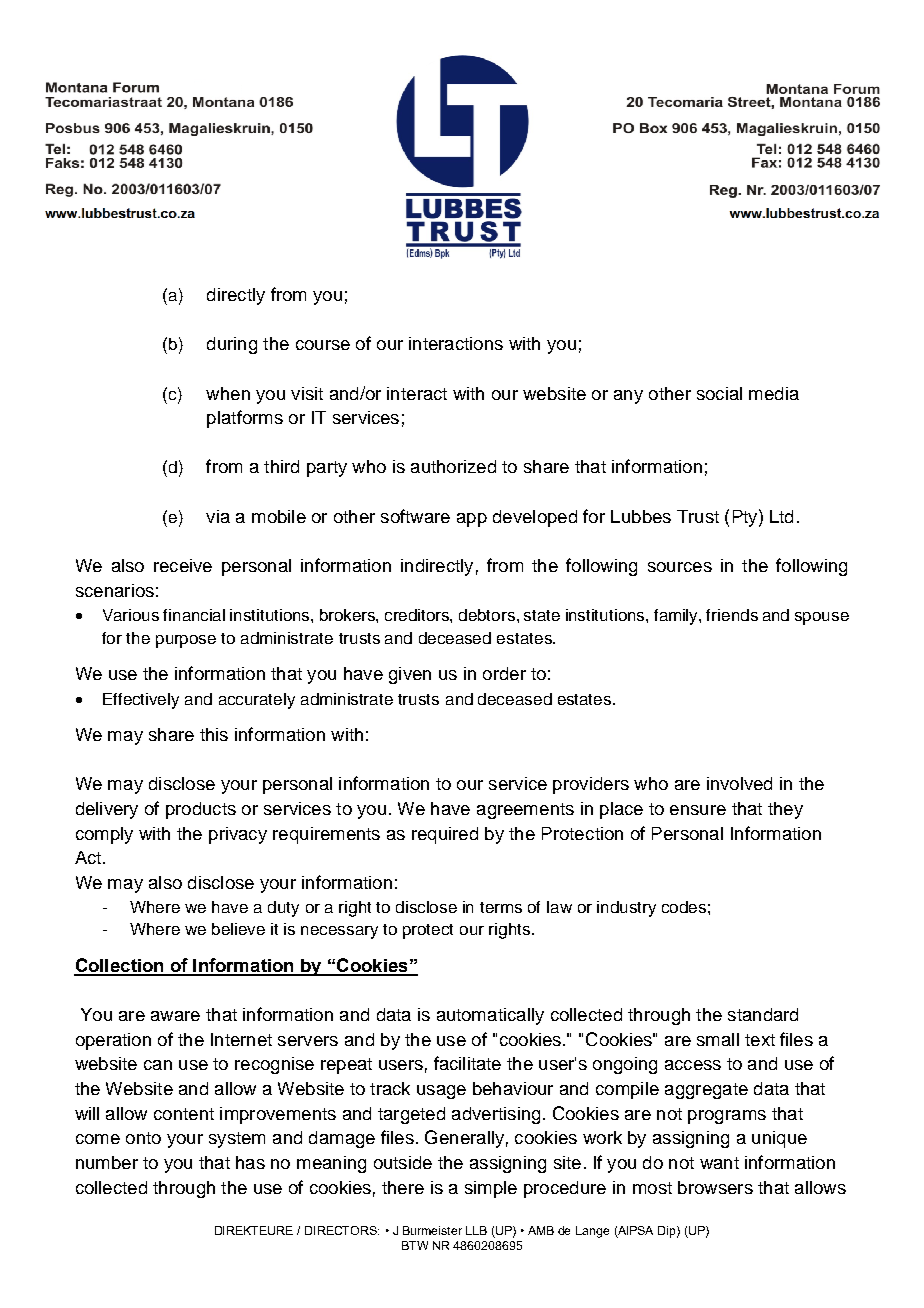 This document has width=924, height=1308. I want to click on when, so click(228, 393).
